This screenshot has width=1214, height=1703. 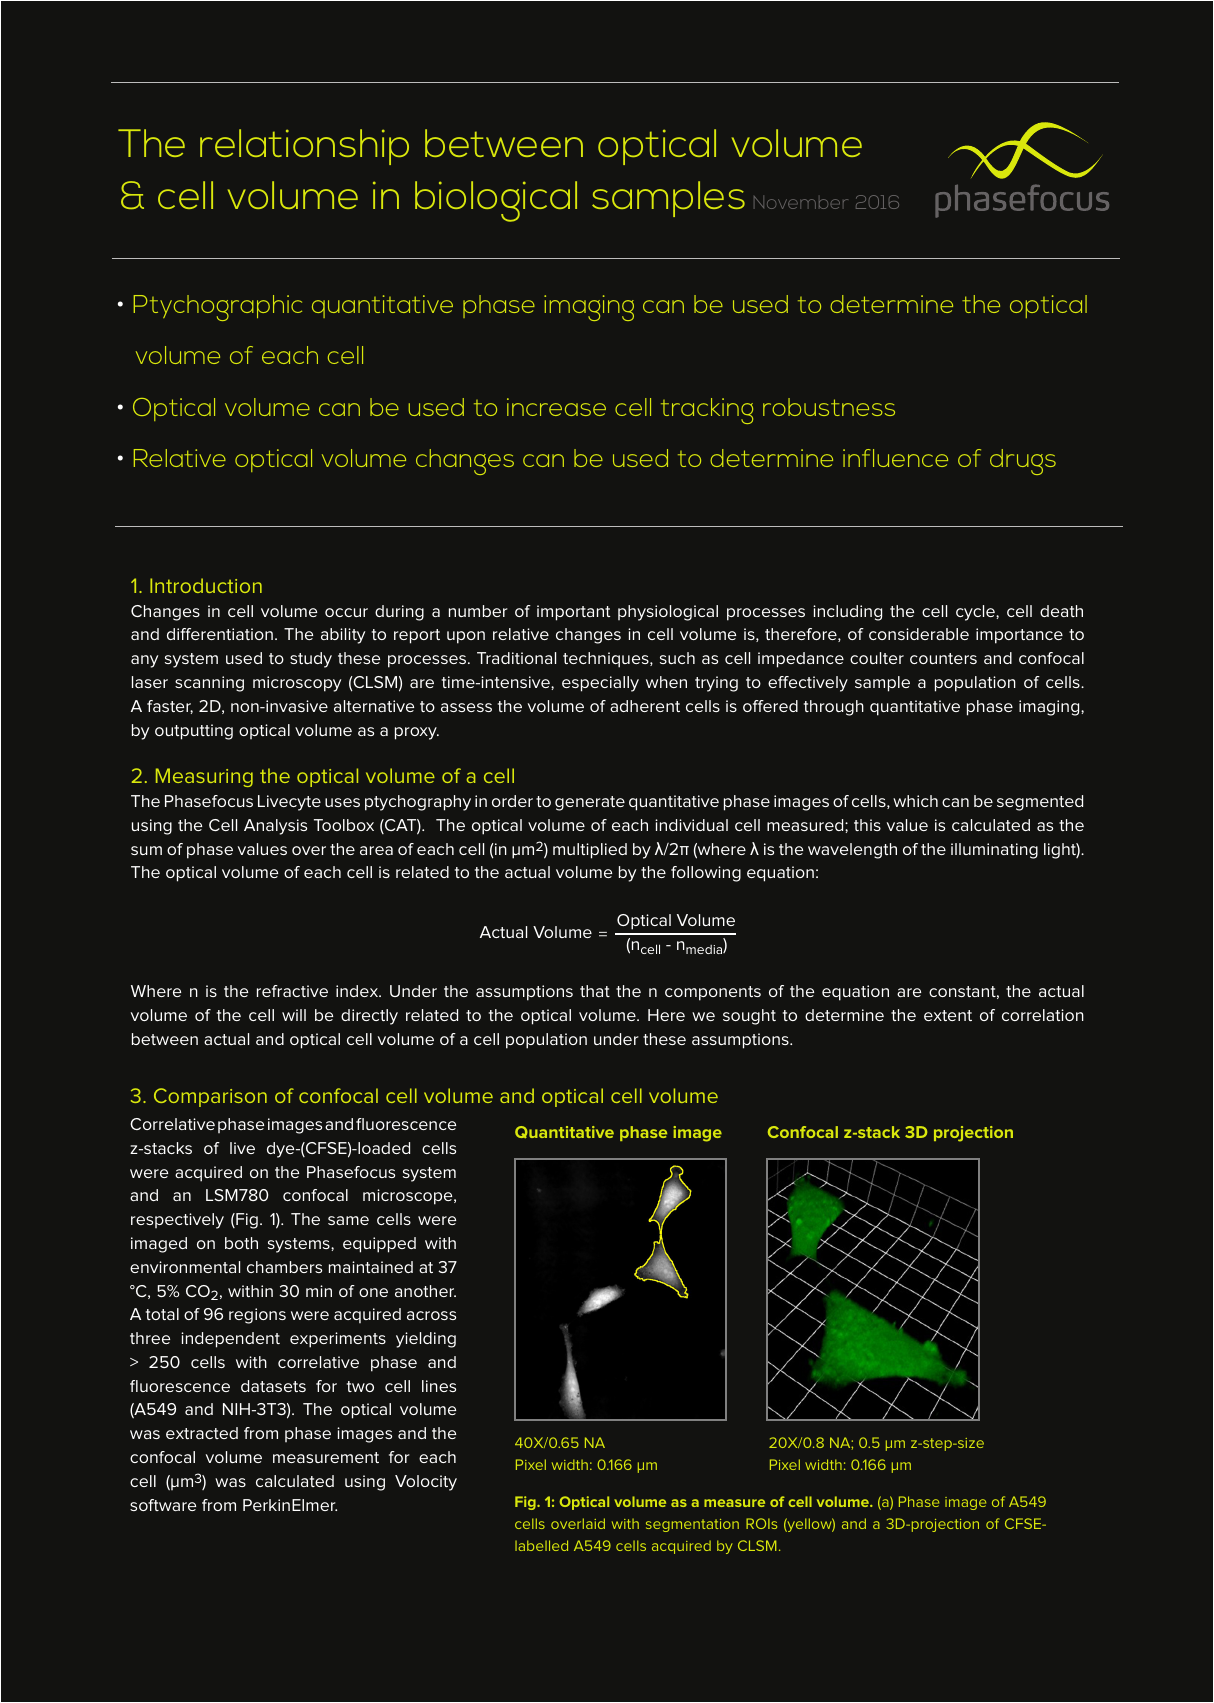 I want to click on biological, so click(x=496, y=201).
